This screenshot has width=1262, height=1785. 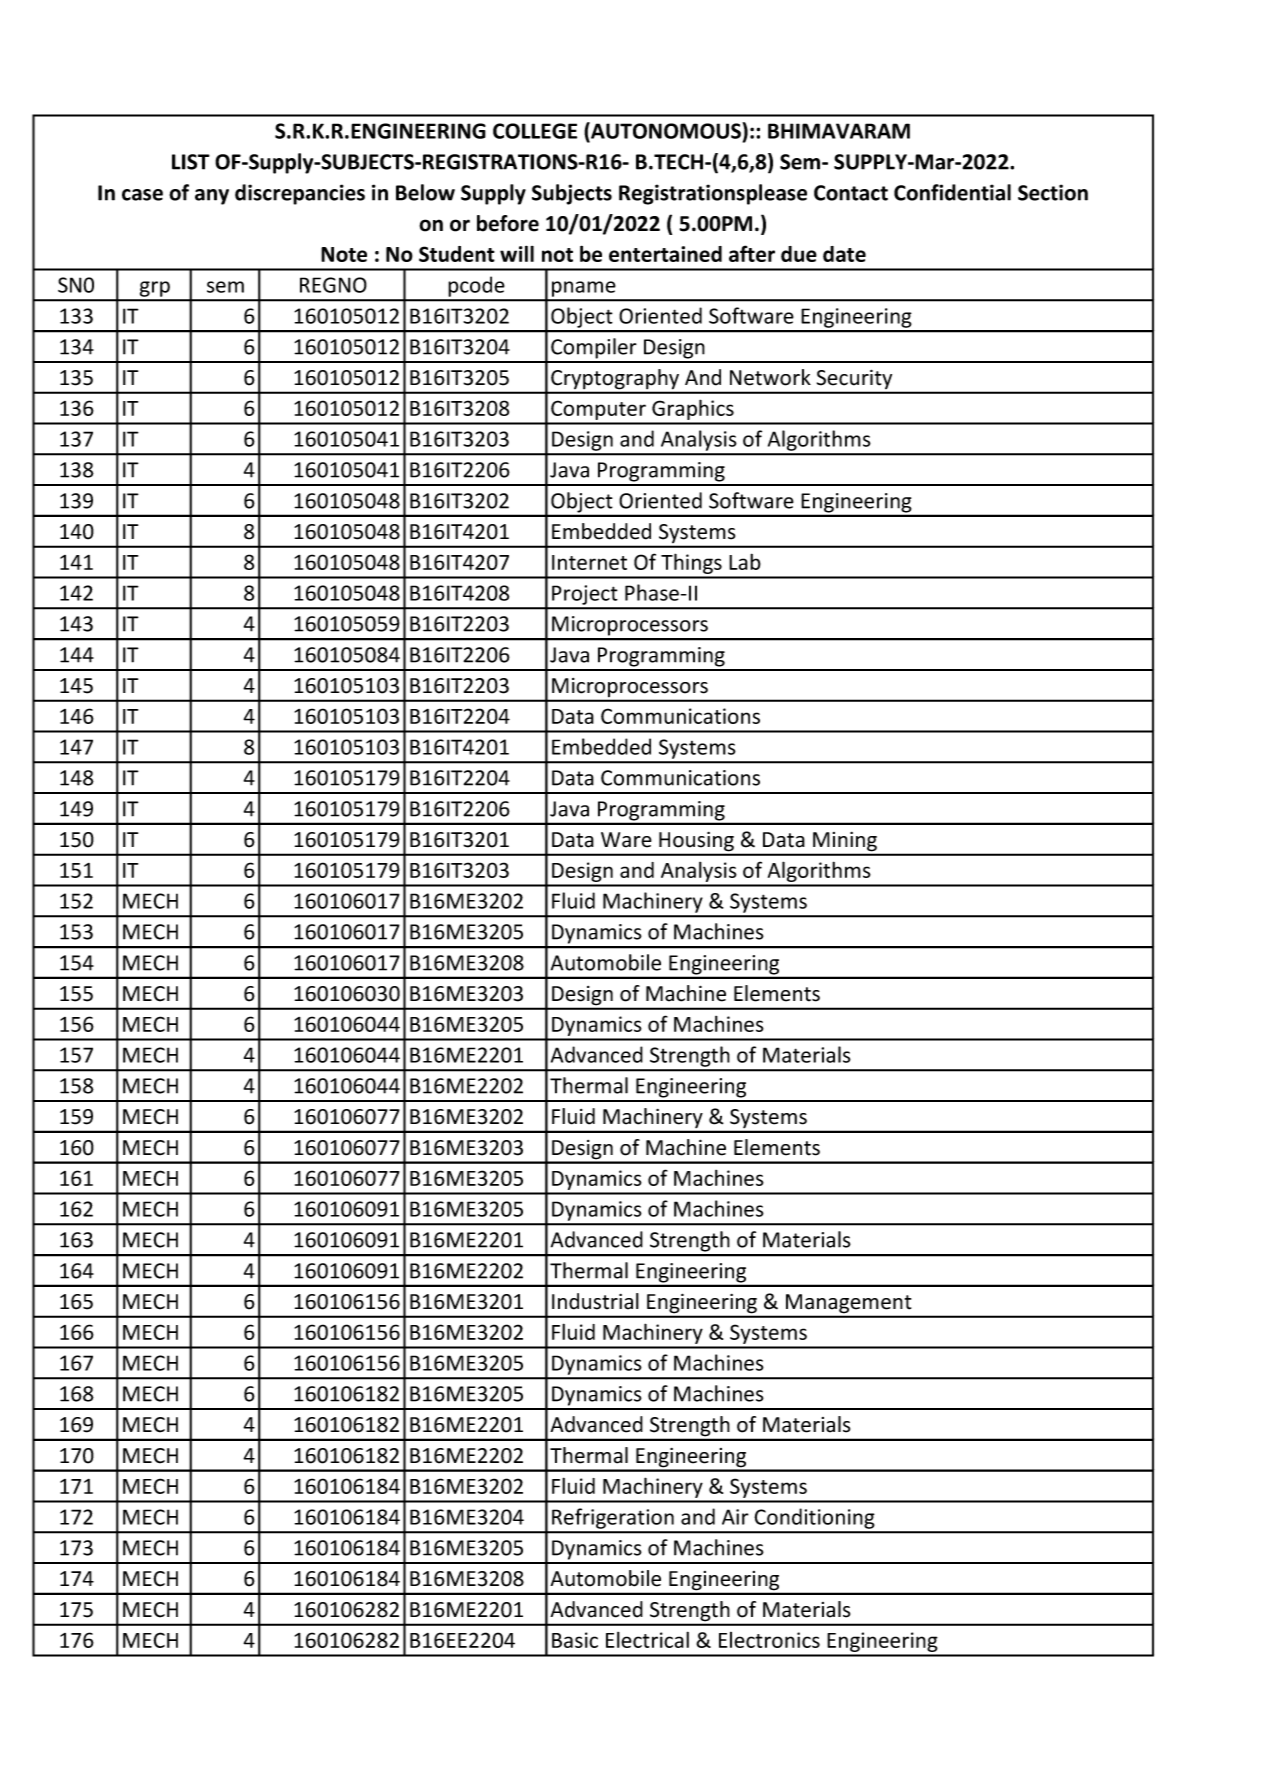 I want to click on COLLEGE, so click(x=535, y=131).
